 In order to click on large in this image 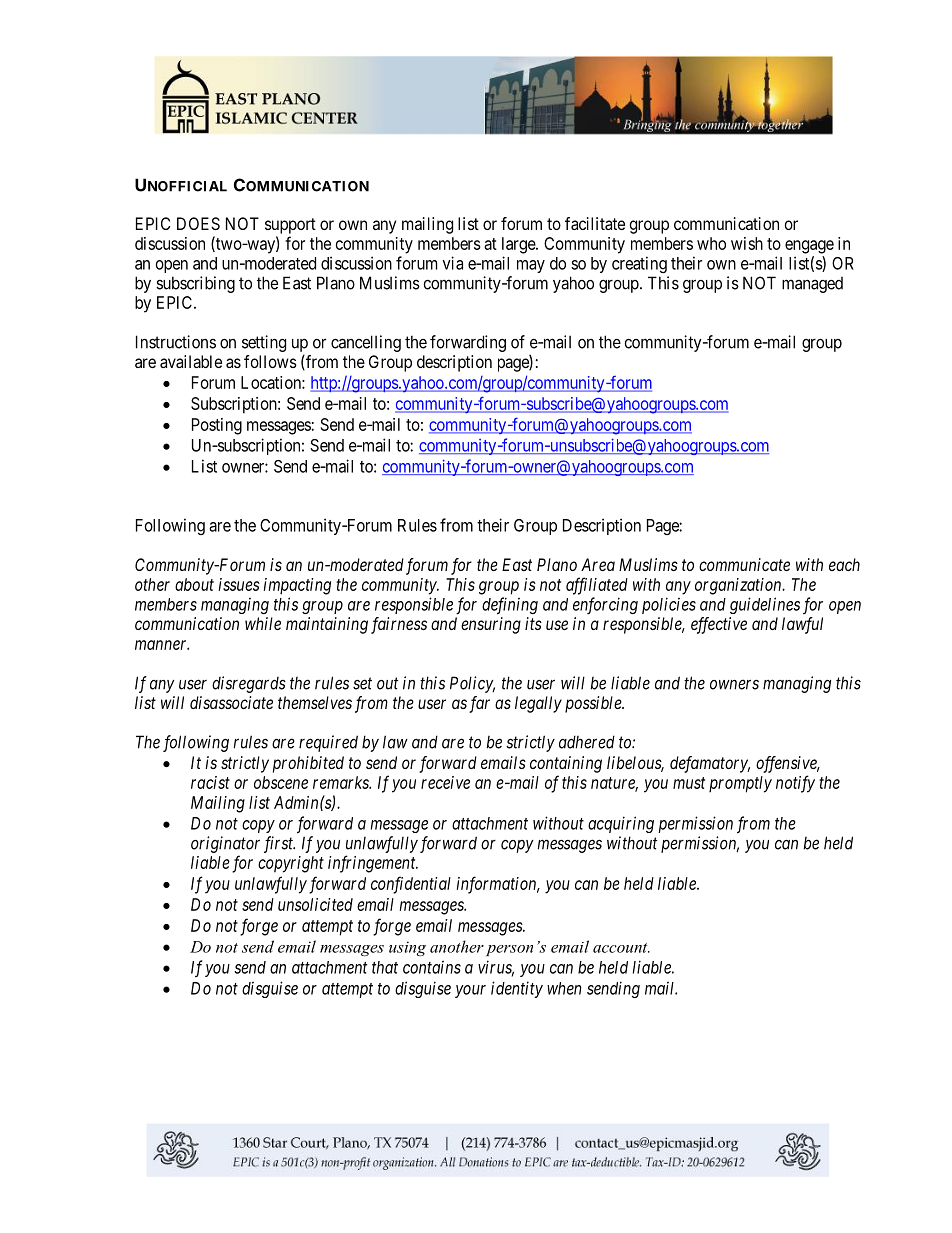, I will do `click(519, 245)`.
